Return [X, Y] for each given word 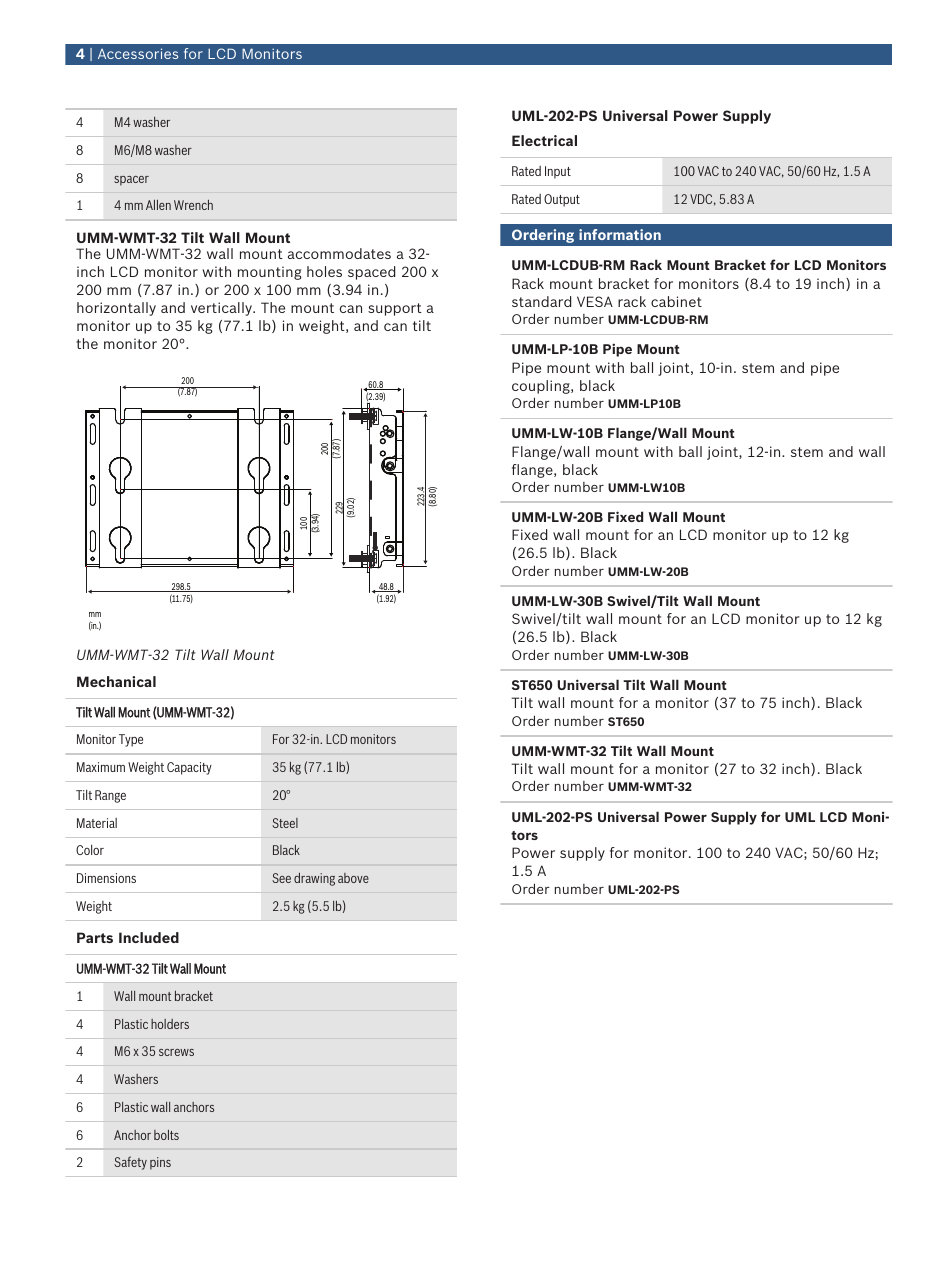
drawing [314, 879]
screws [176, 1052]
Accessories [138, 53]
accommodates [339, 253]
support [395, 309]
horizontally [116, 309]
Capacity [189, 768]
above [353, 878]
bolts [166, 1135]
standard [541, 301]
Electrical [544, 140]
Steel [285, 823]
